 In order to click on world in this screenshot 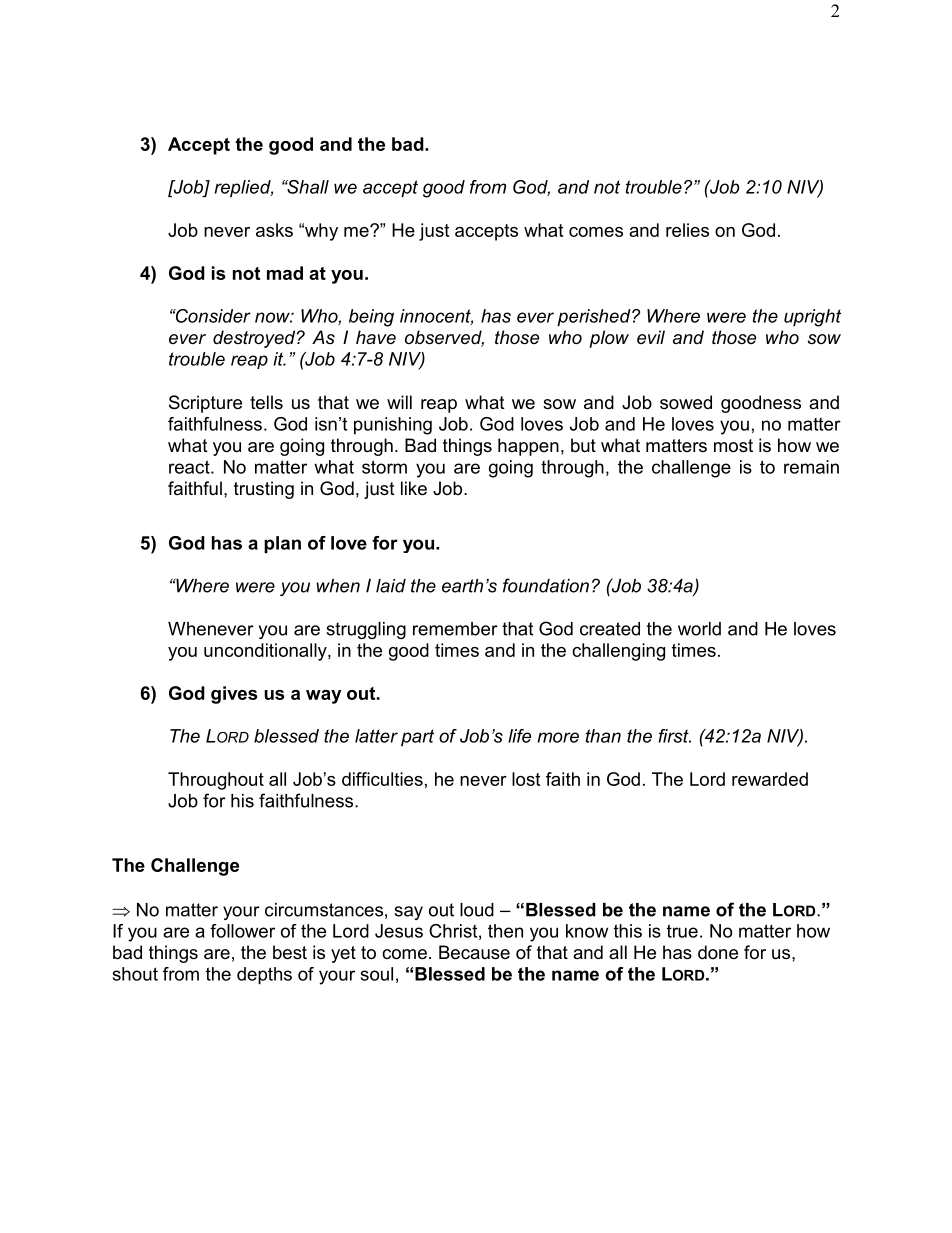, I will do `click(699, 629)`.
